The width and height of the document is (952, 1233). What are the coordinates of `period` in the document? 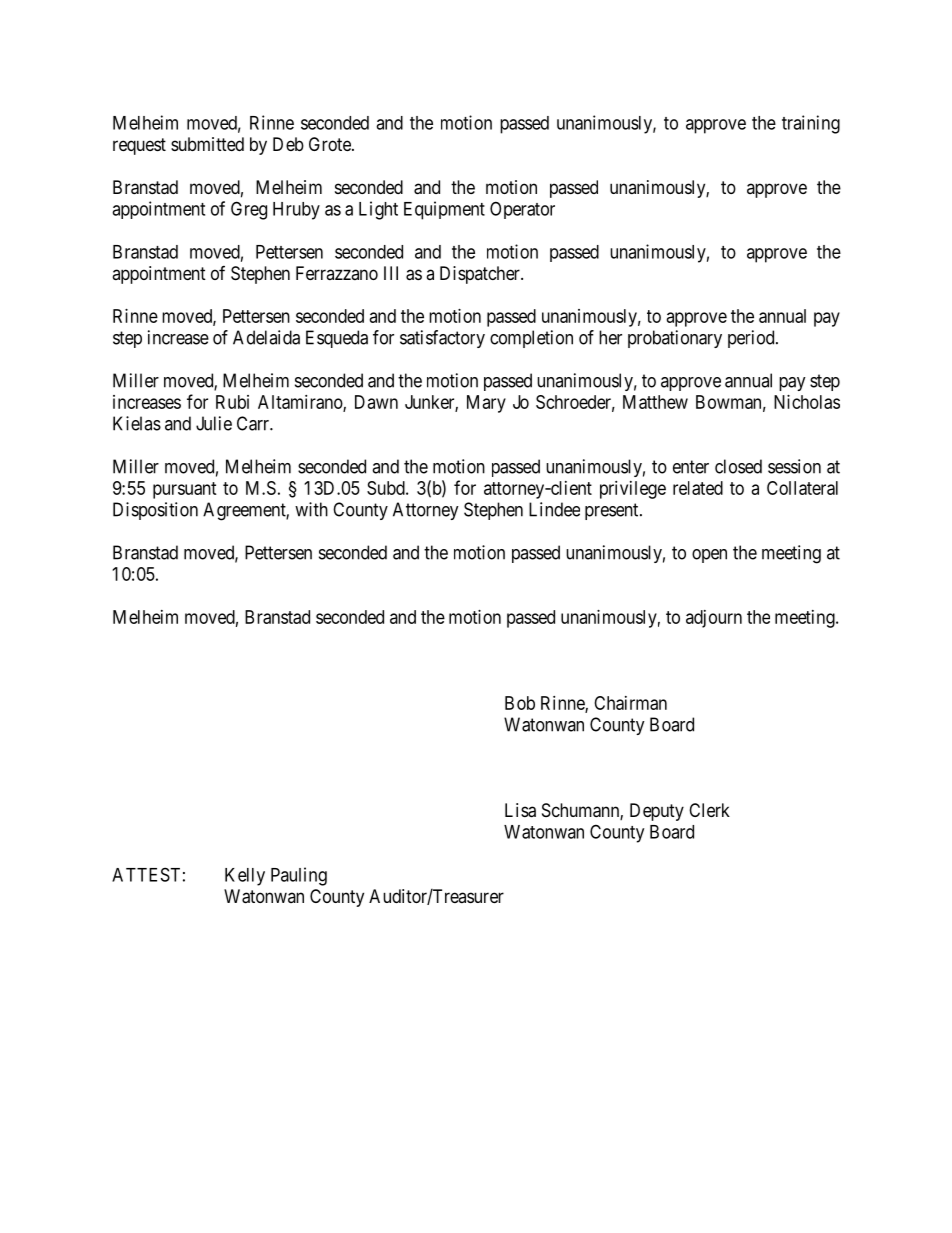 It's located at (752, 339).
